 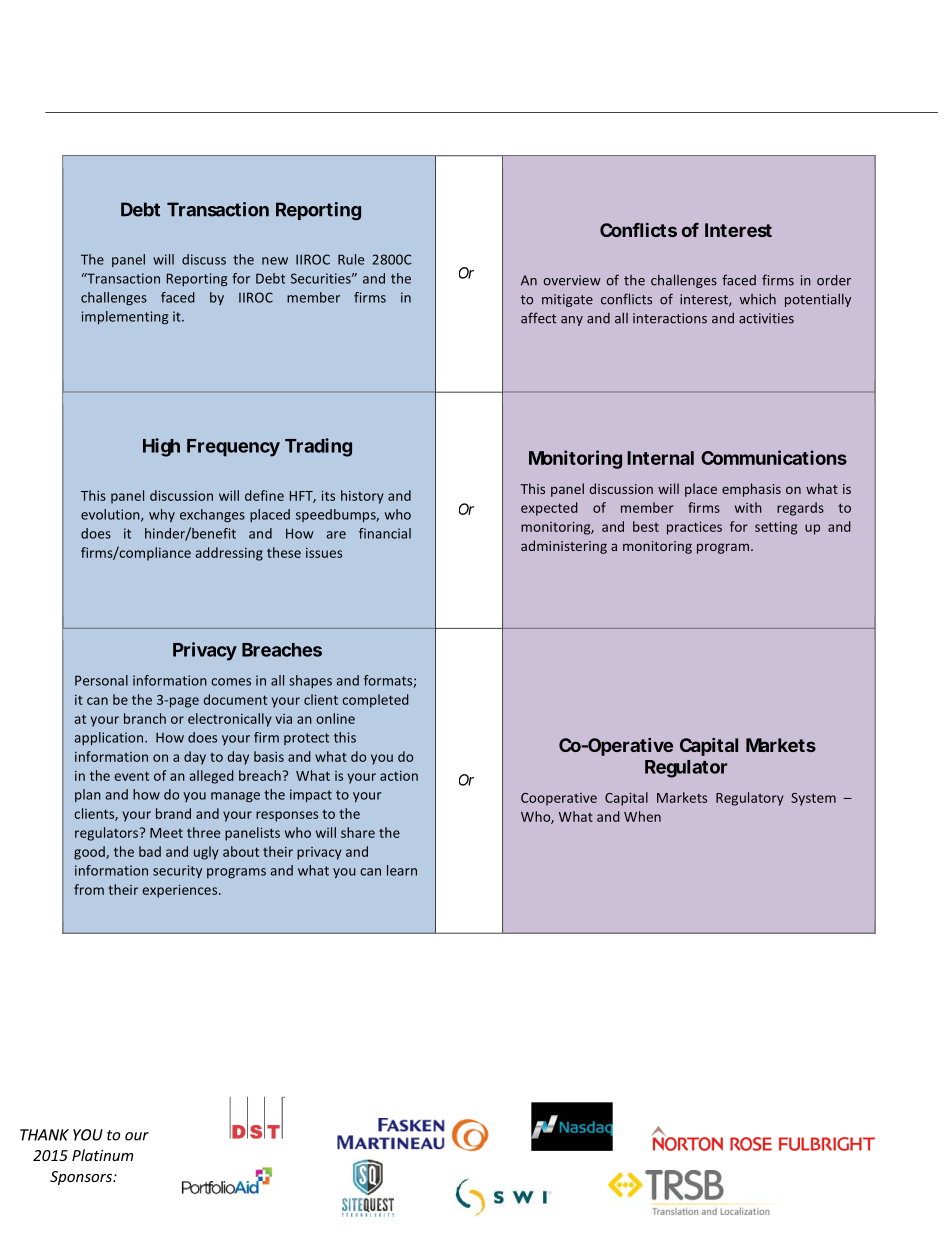 I want to click on implementing, so click(x=125, y=317).
